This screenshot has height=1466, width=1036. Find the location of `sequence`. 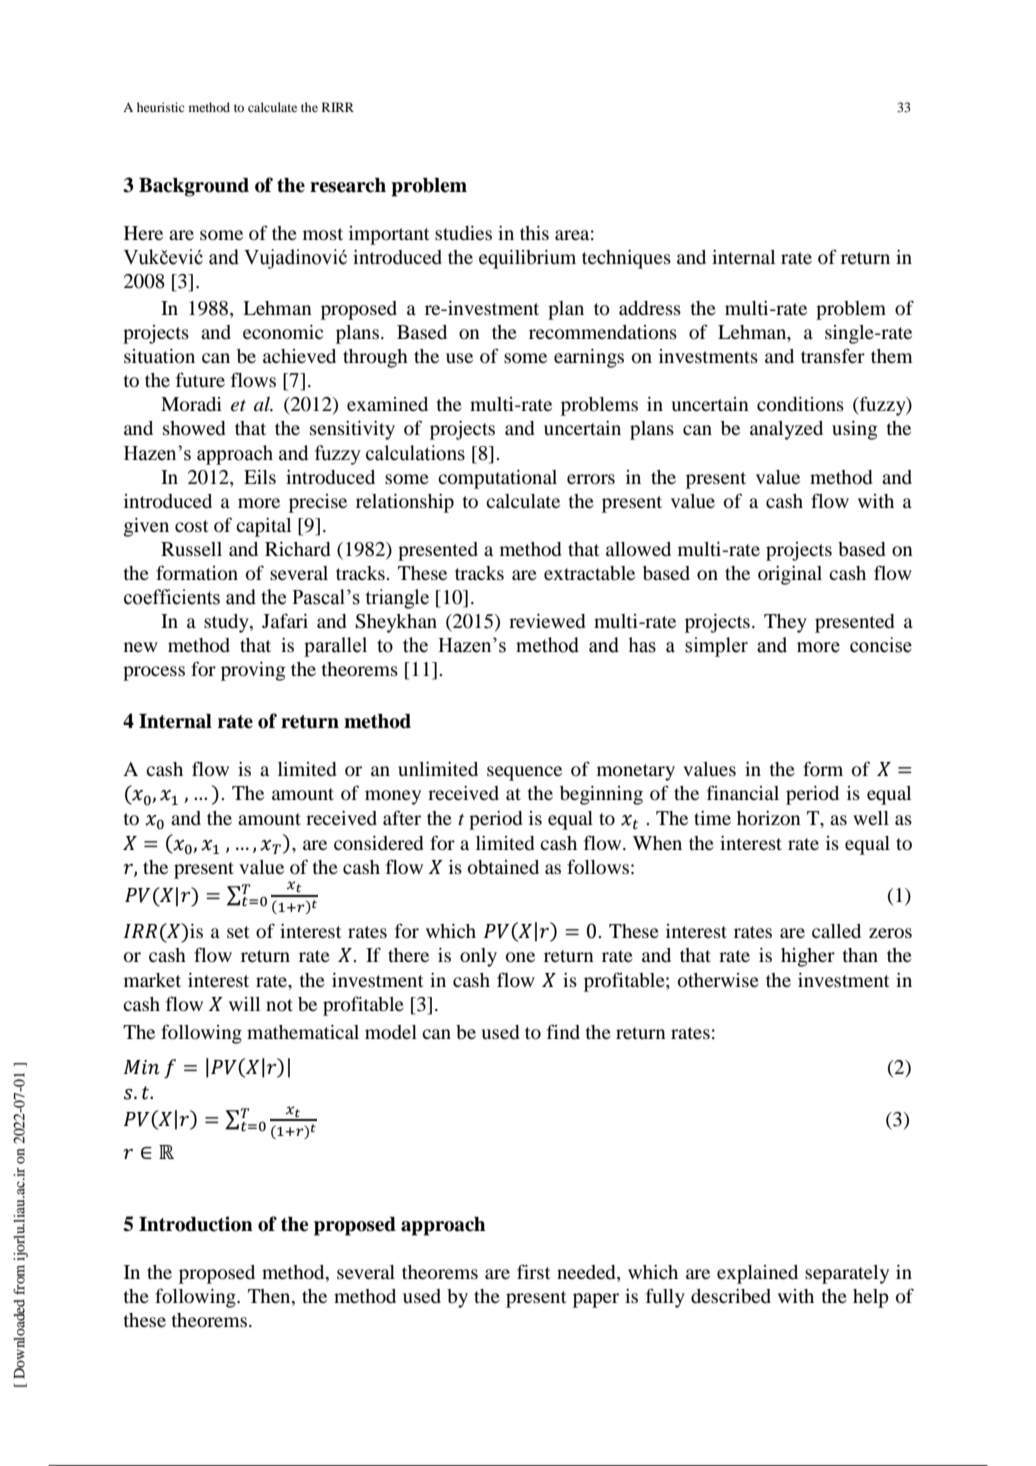

sequence is located at coordinates (524, 773).
